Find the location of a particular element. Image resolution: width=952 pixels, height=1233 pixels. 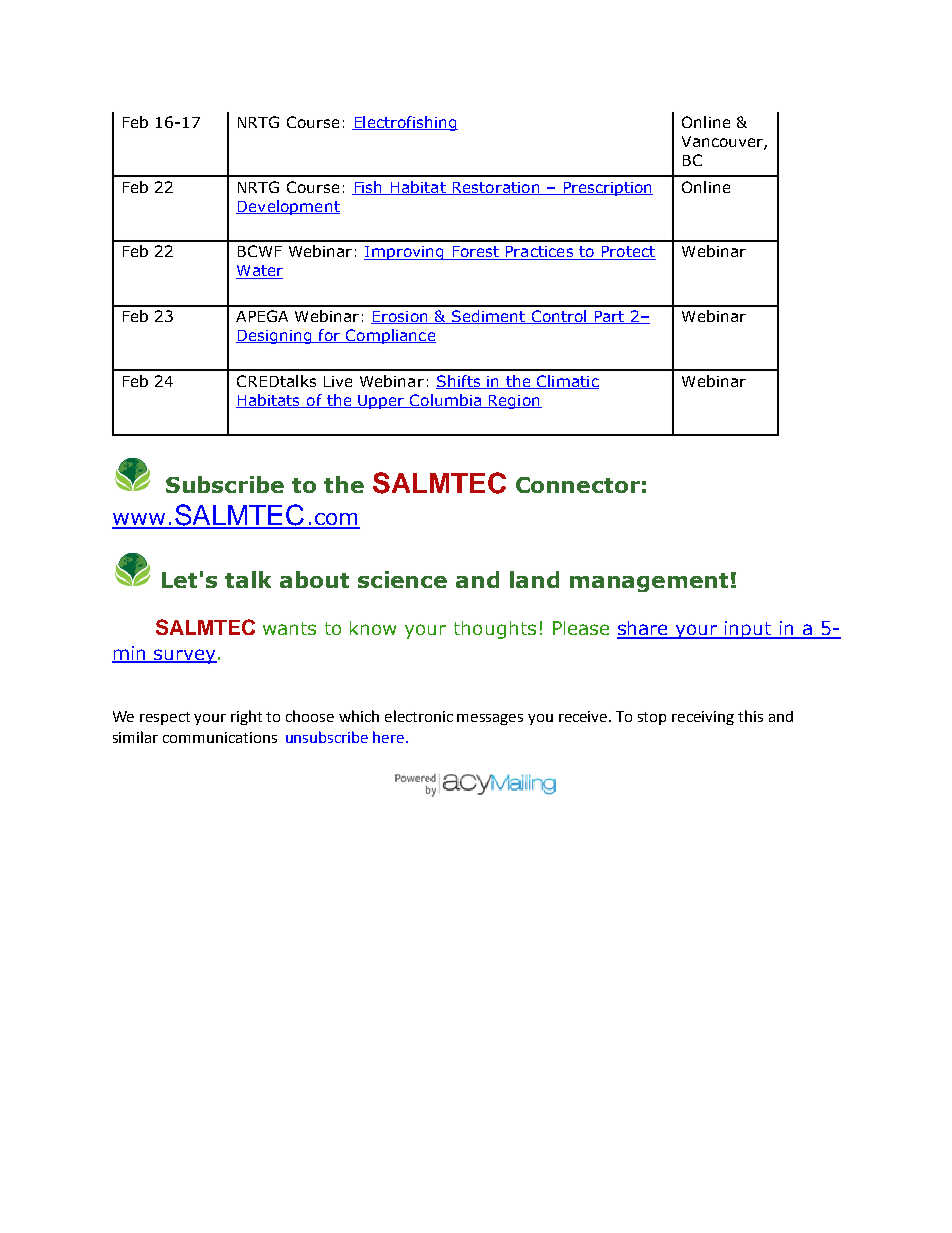

Prescription is located at coordinates (607, 189).
